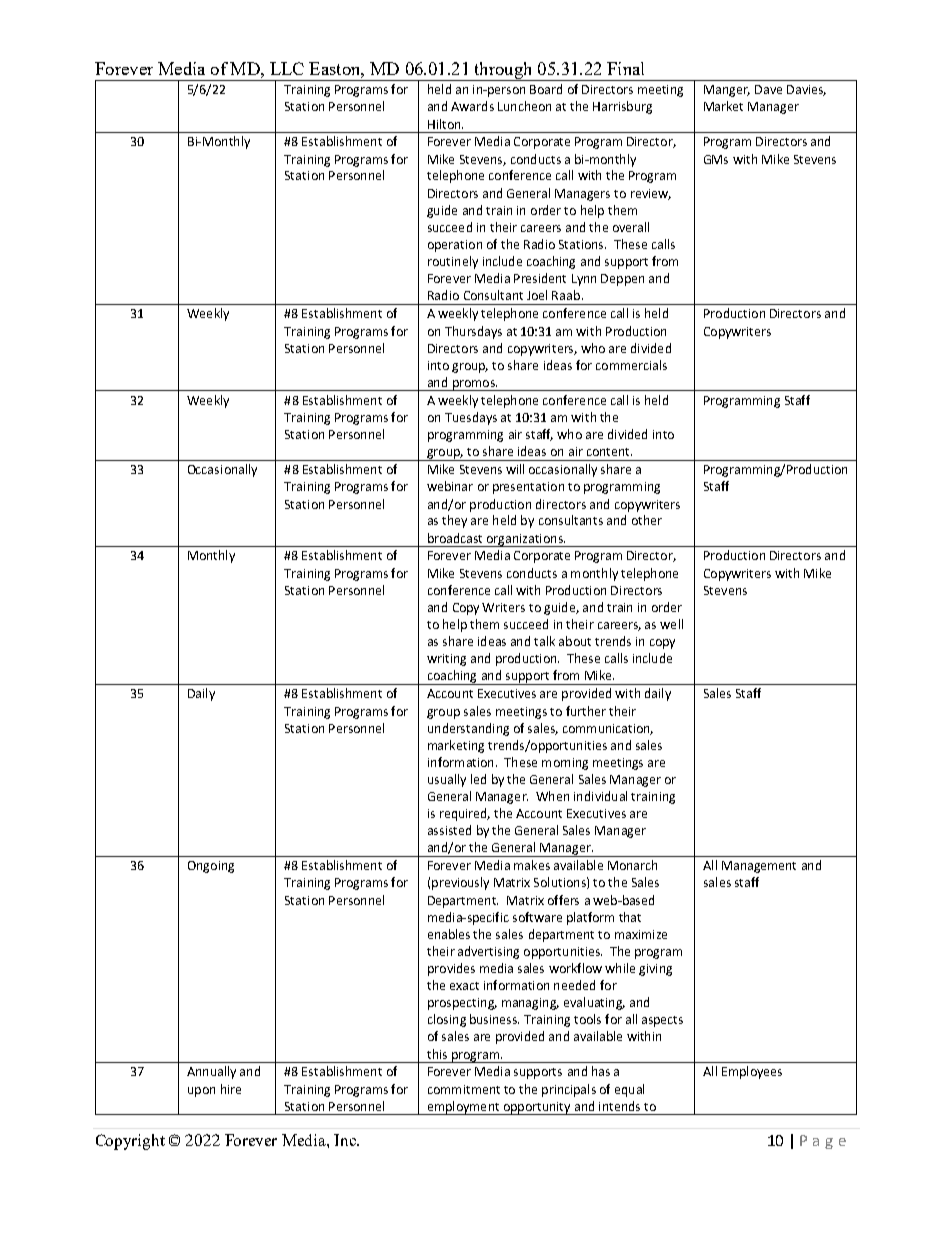 This screenshot has width=952, height=1233. What do you see at coordinates (671, 624) in the screenshot?
I see `well` at bounding box center [671, 624].
